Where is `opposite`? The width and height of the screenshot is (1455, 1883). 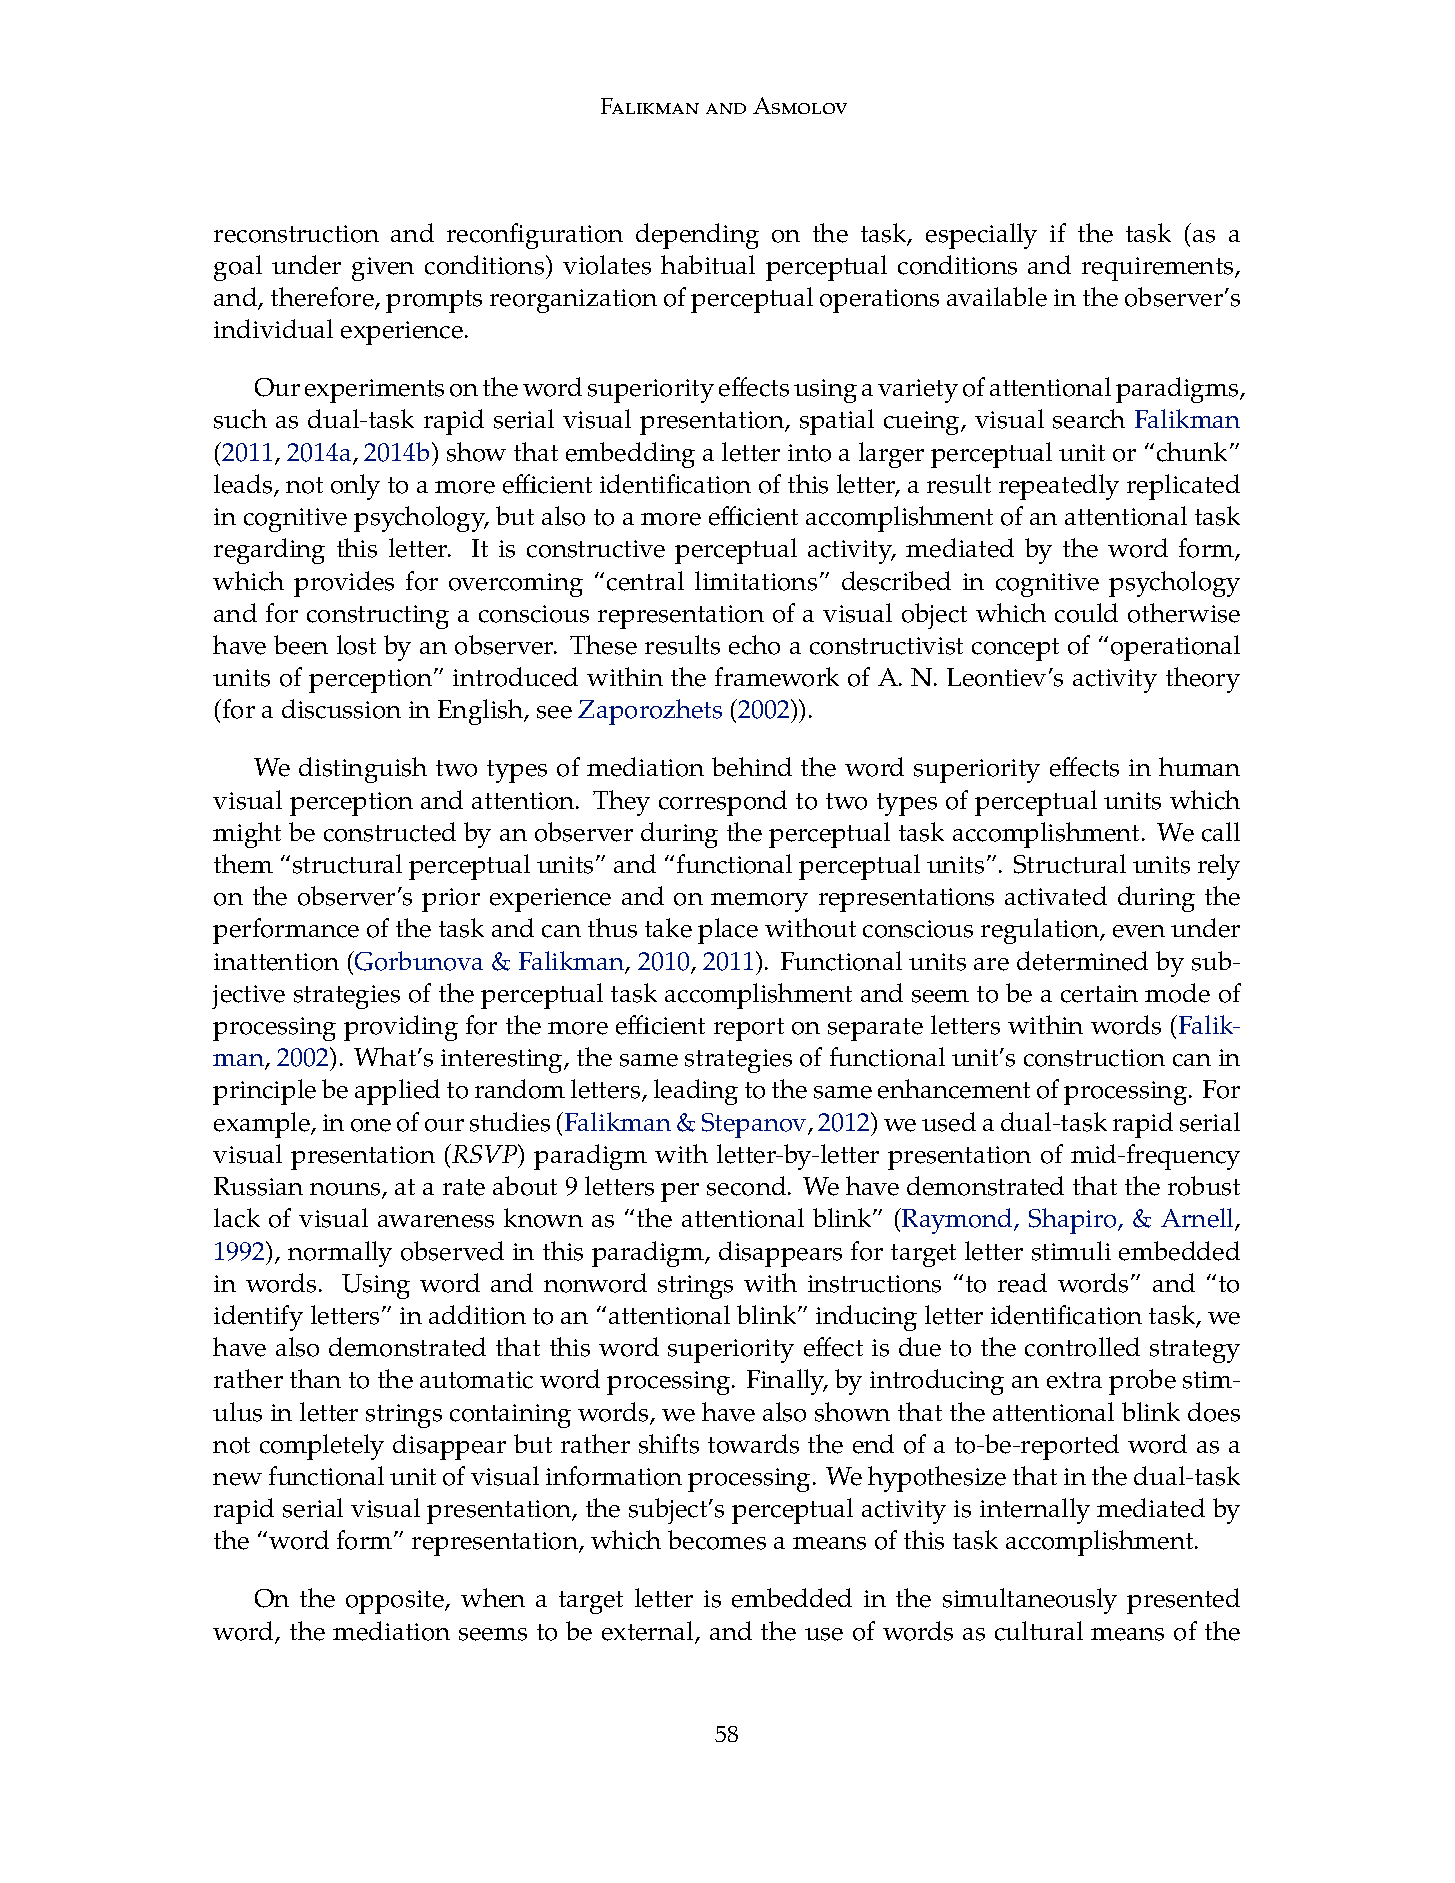 opposite is located at coordinates (396, 1602).
